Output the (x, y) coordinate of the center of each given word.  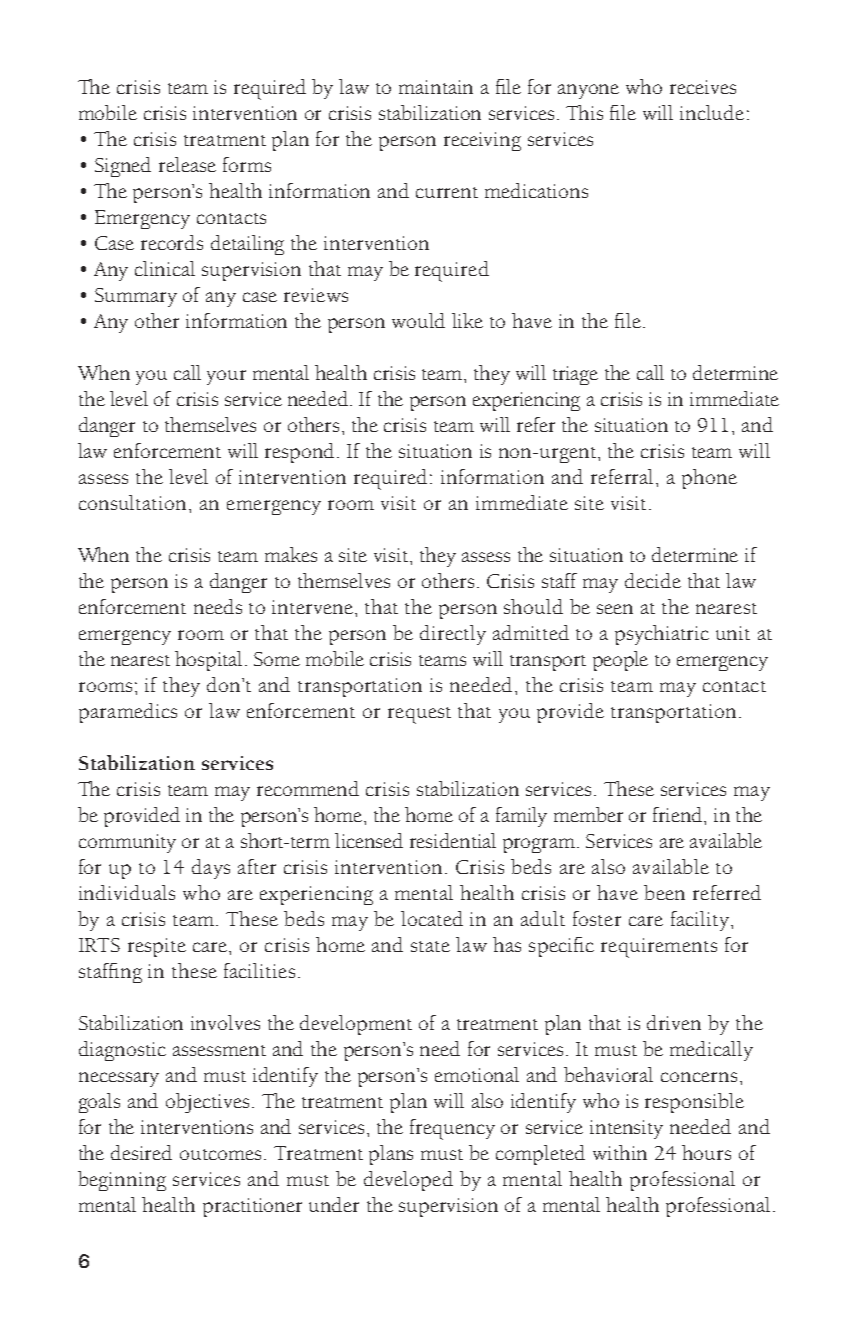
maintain (436, 87)
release (187, 164)
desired (141, 1152)
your (226, 377)
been (664, 892)
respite (157, 947)
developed (408, 1181)
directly (453, 635)
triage (575, 375)
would (418, 320)
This (584, 112)
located (432, 918)
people (620, 661)
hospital (208, 661)
